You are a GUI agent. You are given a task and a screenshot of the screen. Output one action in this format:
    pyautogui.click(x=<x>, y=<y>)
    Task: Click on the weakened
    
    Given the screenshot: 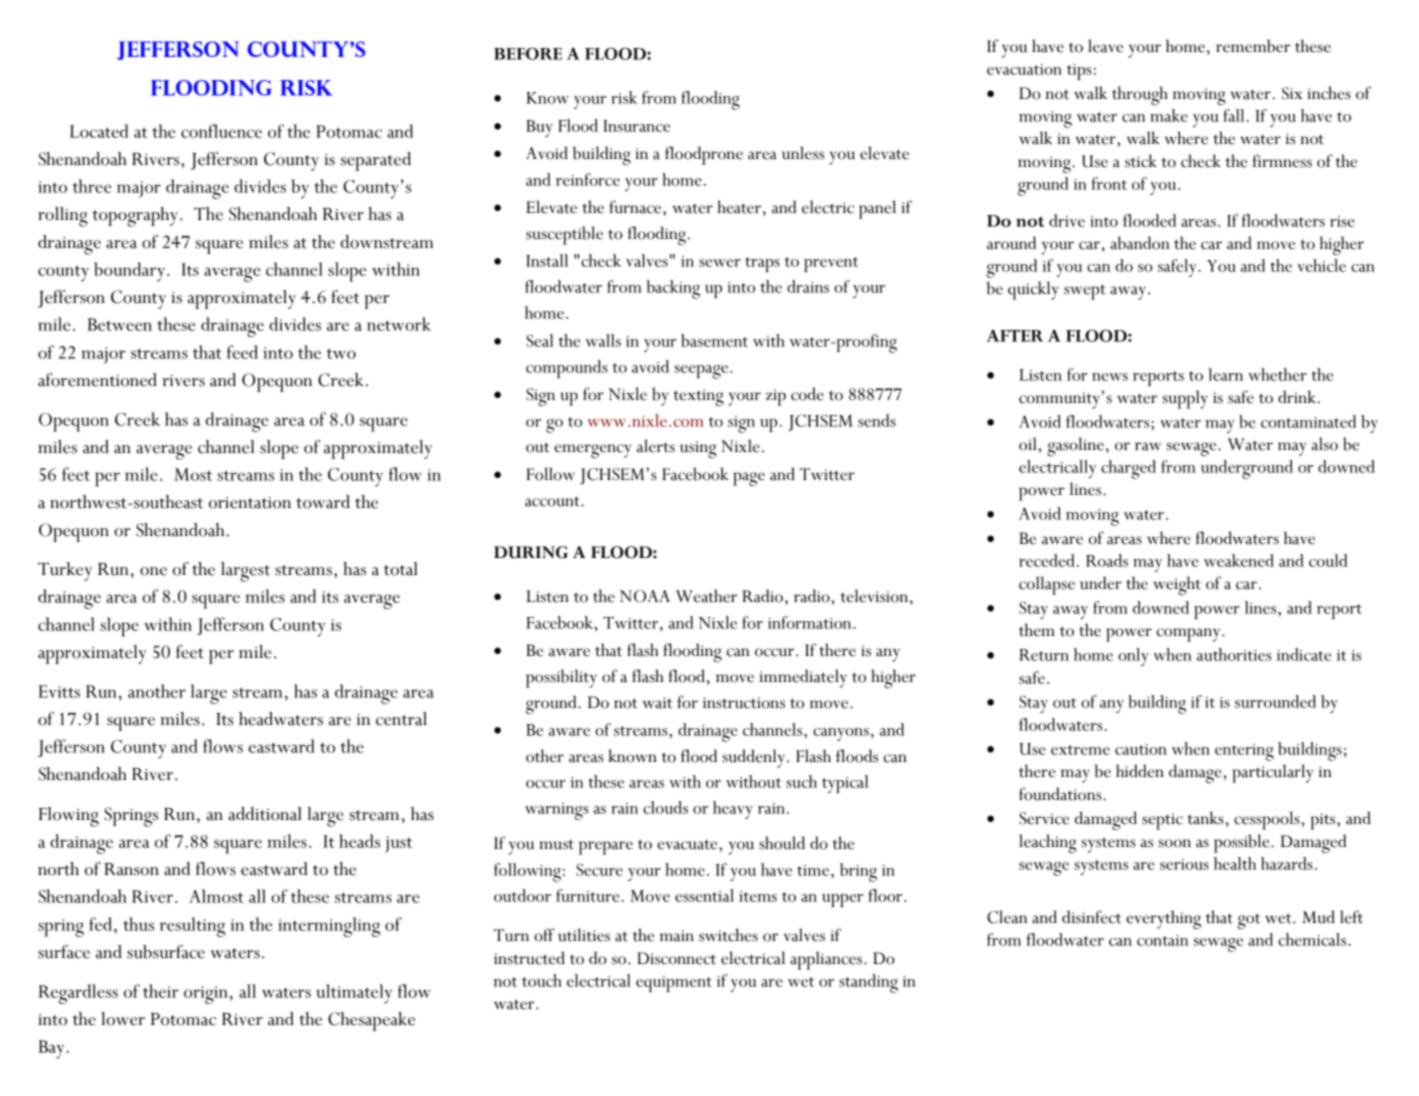 What is the action you would take?
    pyautogui.click(x=1239, y=560)
